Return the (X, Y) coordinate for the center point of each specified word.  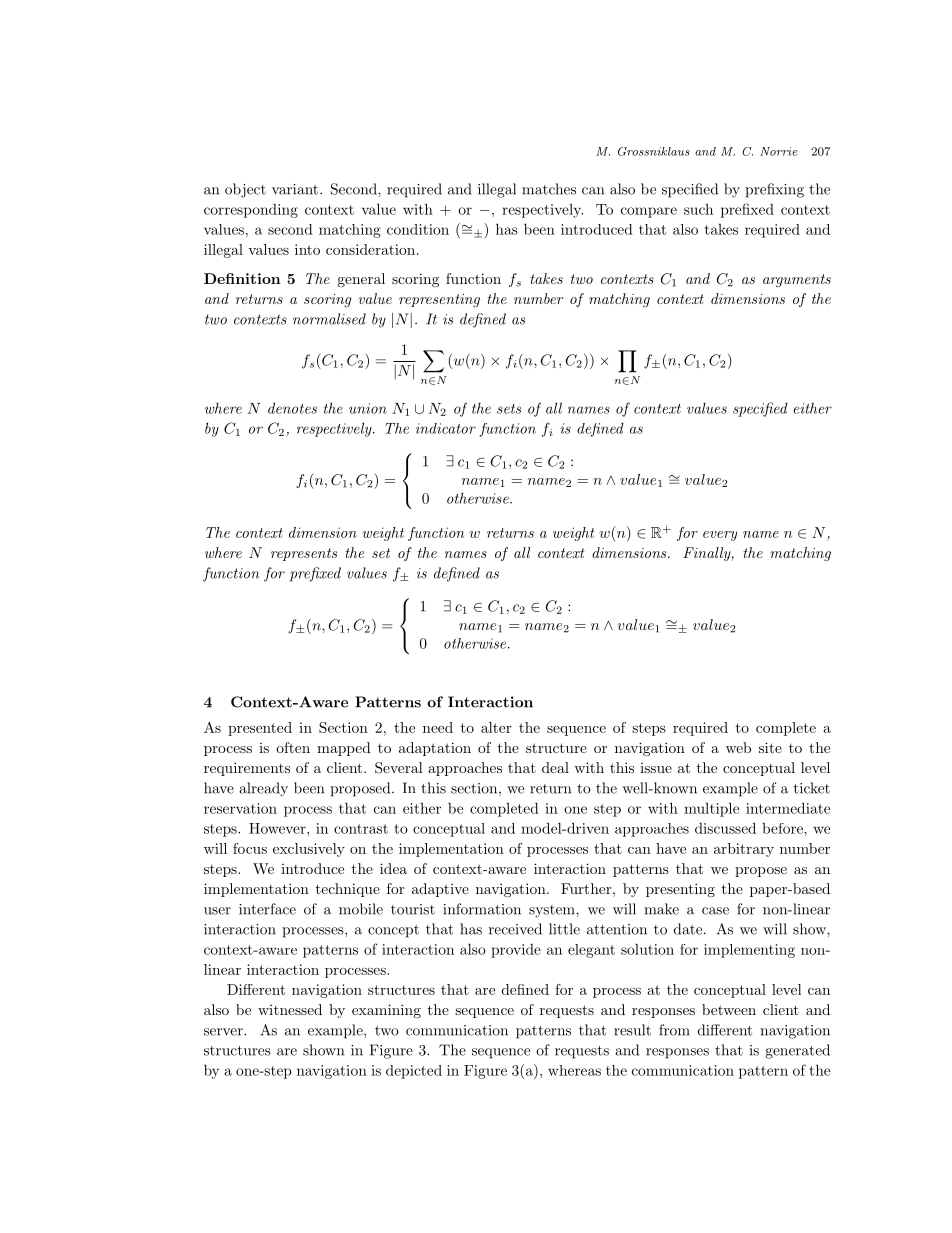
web (738, 747)
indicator (446, 428)
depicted (414, 1072)
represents (304, 554)
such (698, 209)
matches (549, 189)
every (720, 536)
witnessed (290, 1009)
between (729, 1009)
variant (295, 189)
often (293, 747)
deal (555, 767)
